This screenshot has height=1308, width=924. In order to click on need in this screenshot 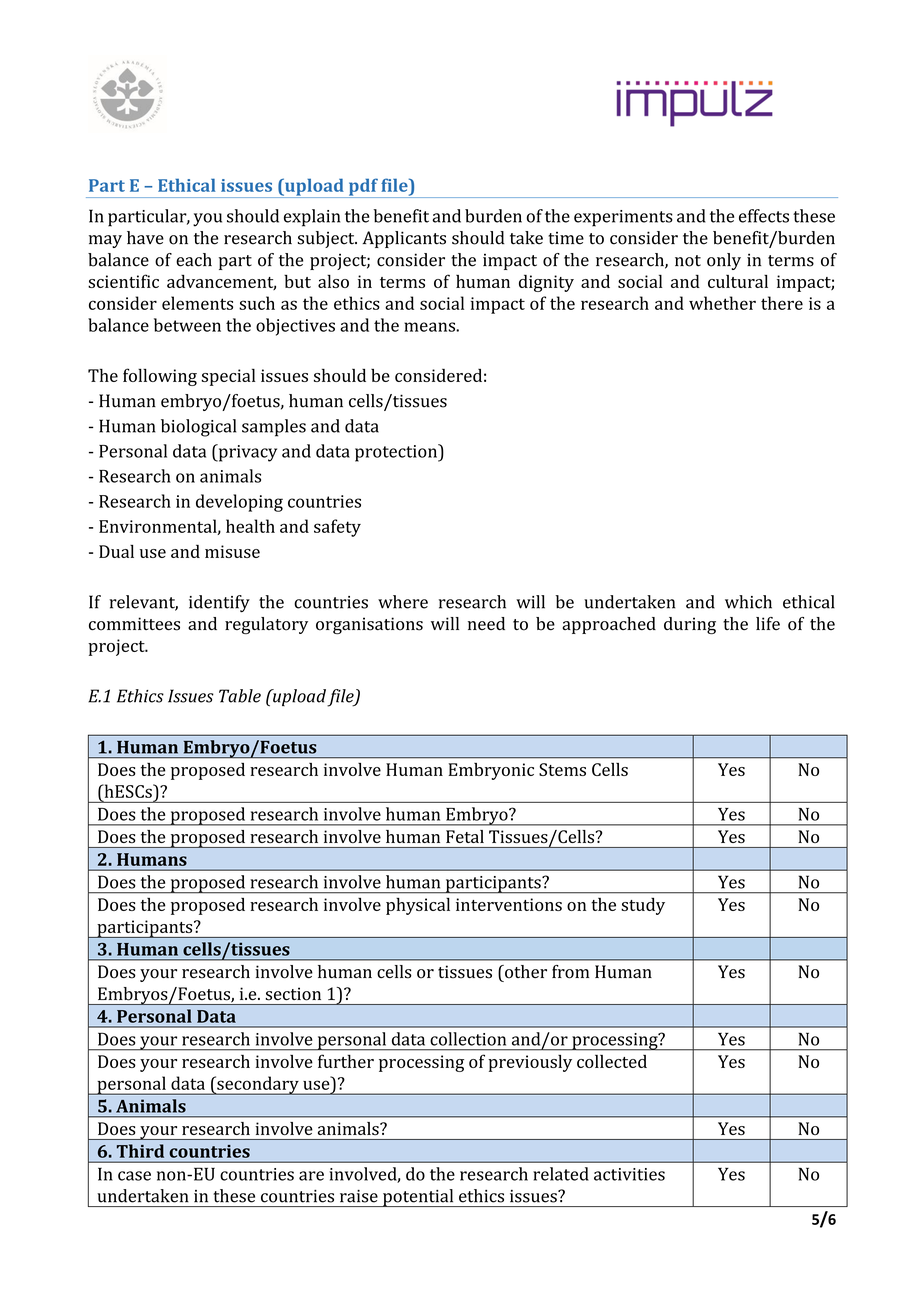, I will do `click(486, 623)`.
